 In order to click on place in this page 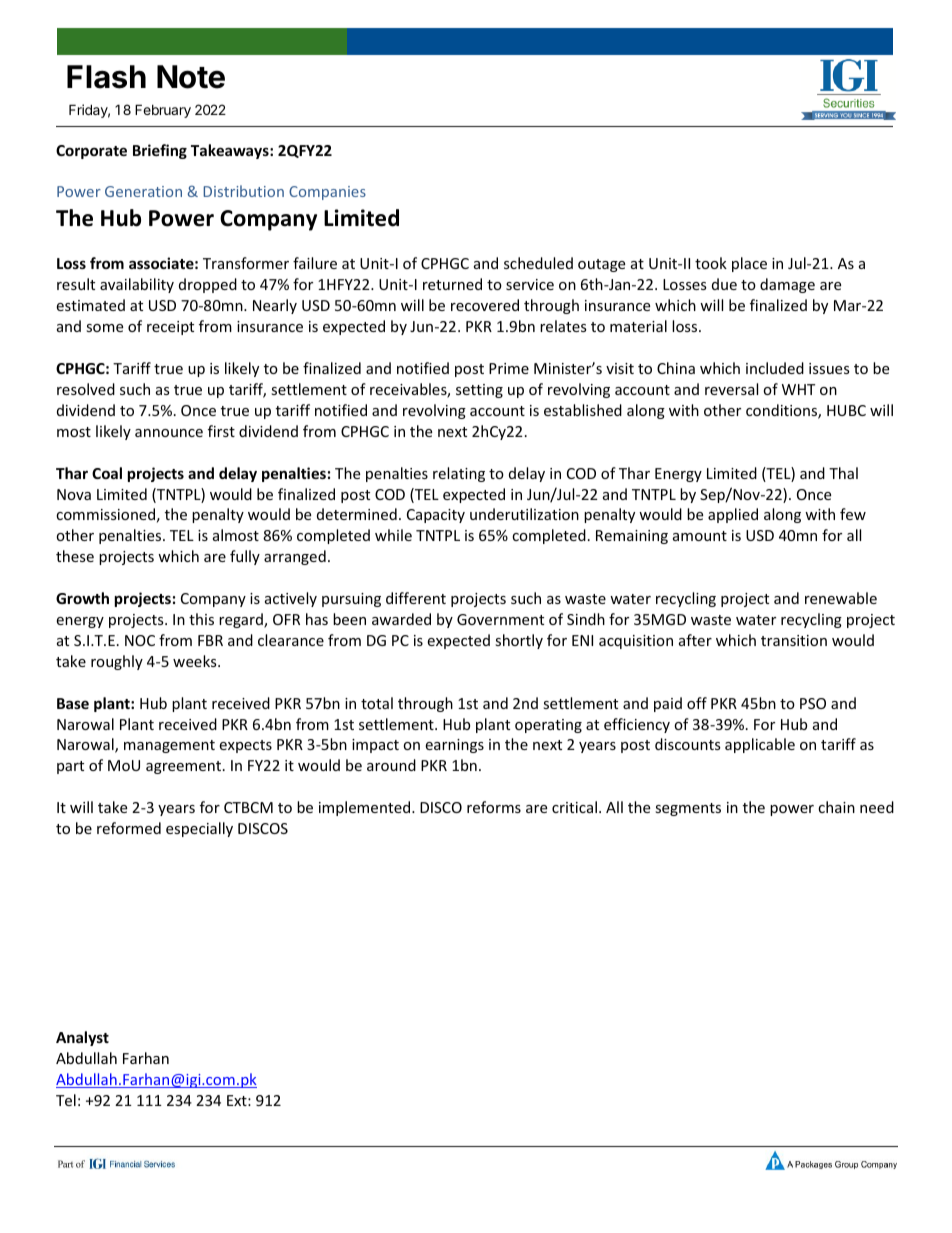, I will do `click(749, 264)`.
